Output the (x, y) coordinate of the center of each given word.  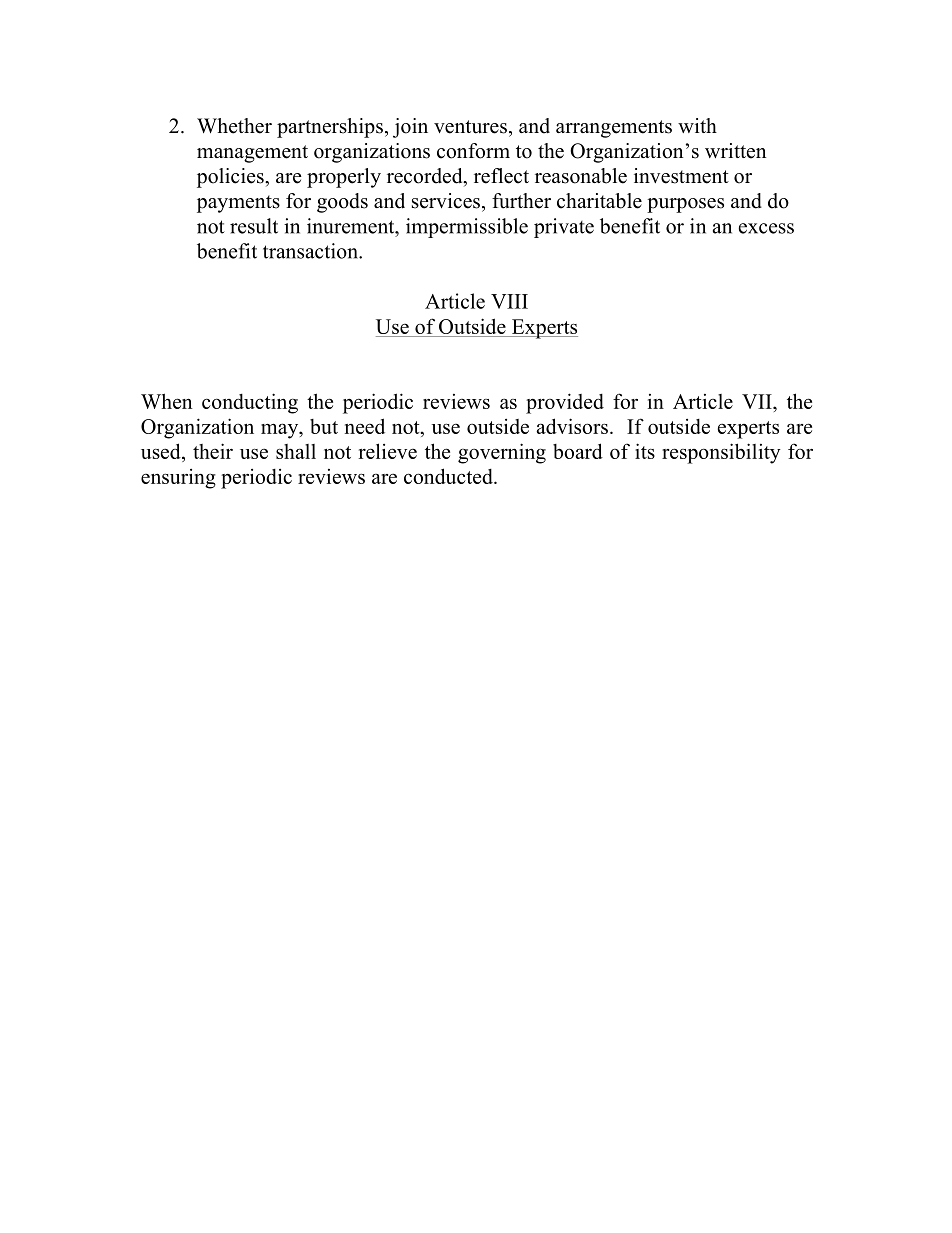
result (254, 226)
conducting (250, 403)
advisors (572, 426)
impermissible (467, 228)
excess (766, 228)
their (213, 451)
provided (565, 403)
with (697, 125)
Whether (234, 126)
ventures (470, 127)
